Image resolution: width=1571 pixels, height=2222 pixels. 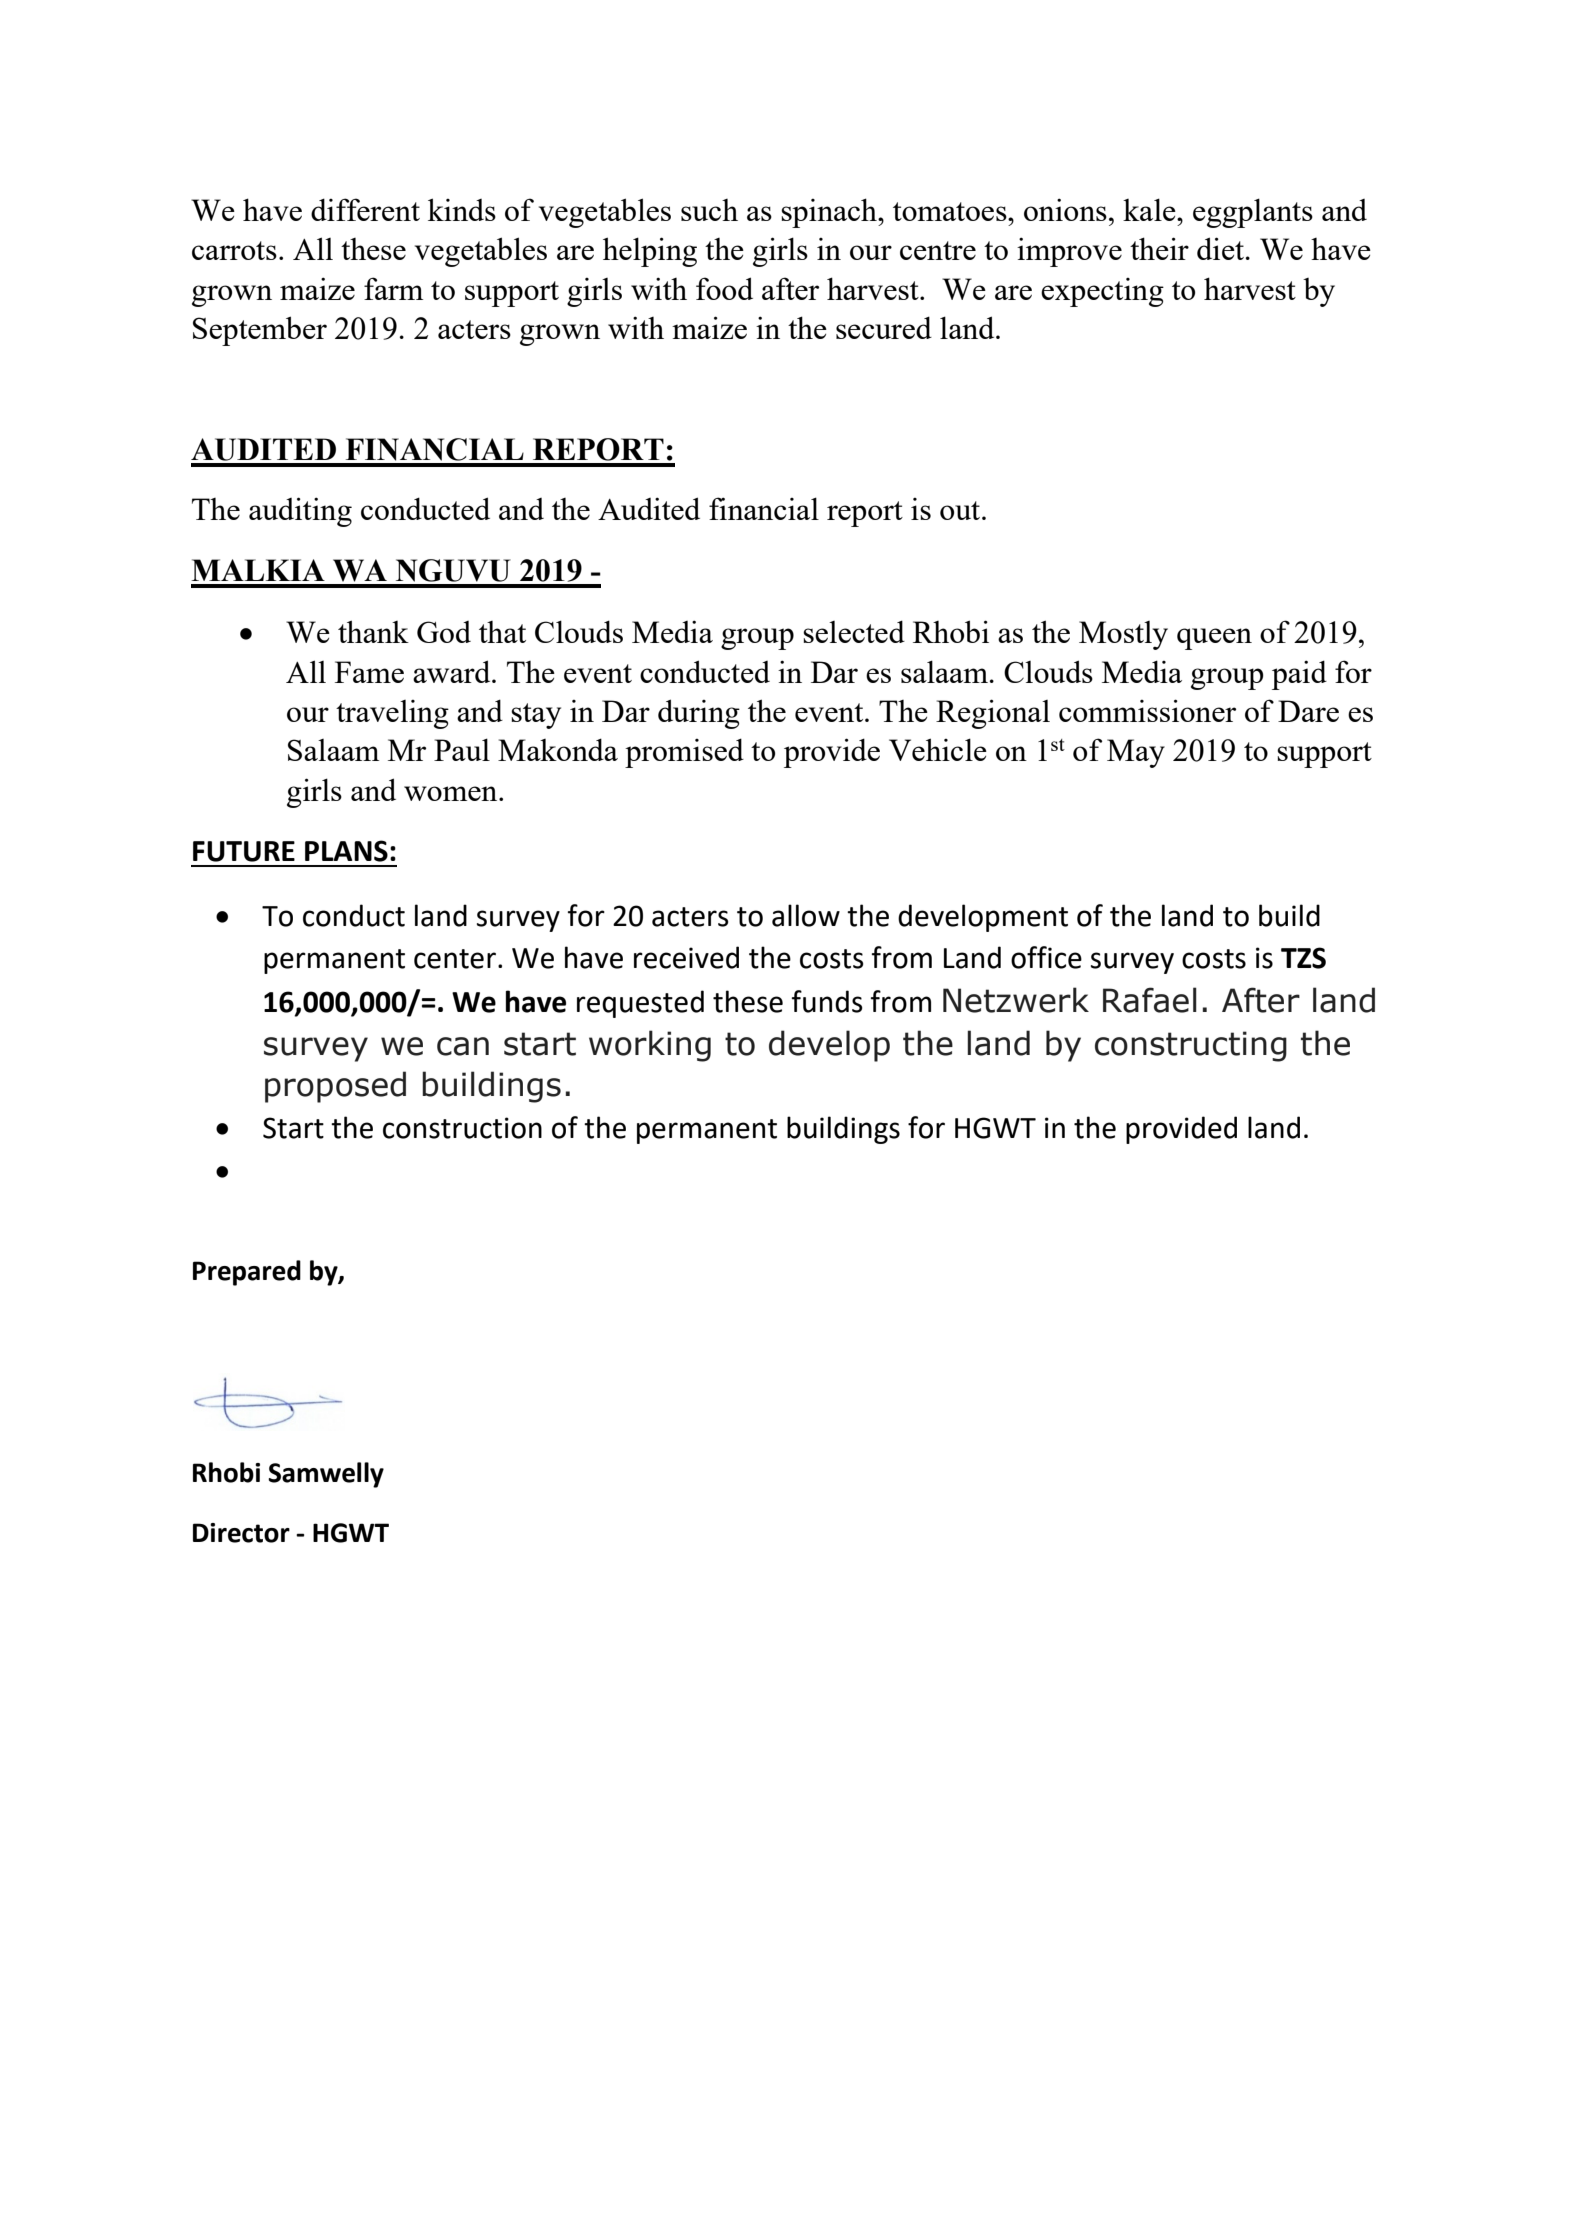 I want to click on constructing, so click(x=1191, y=1046).
